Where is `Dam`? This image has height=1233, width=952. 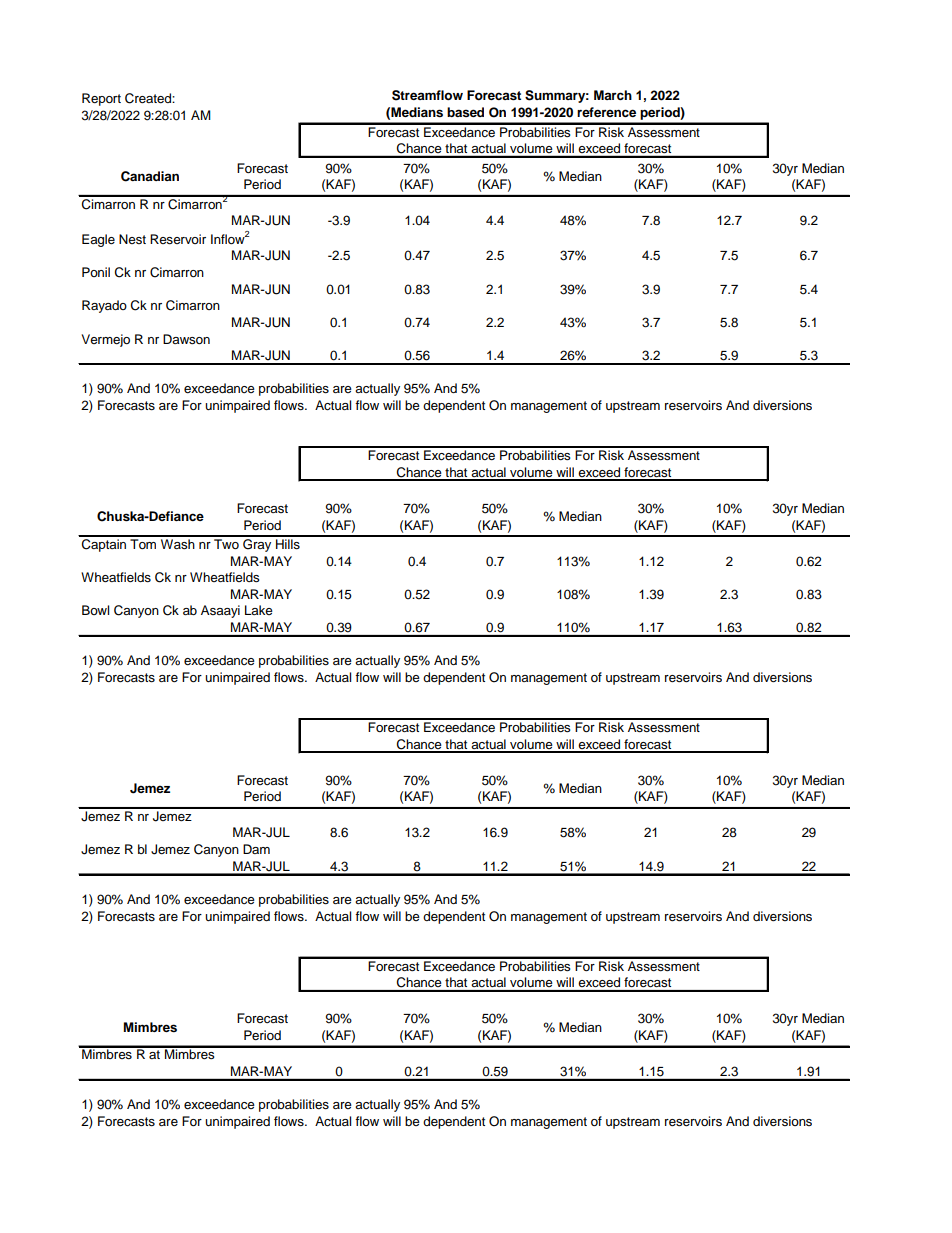
Dam is located at coordinates (256, 849).
